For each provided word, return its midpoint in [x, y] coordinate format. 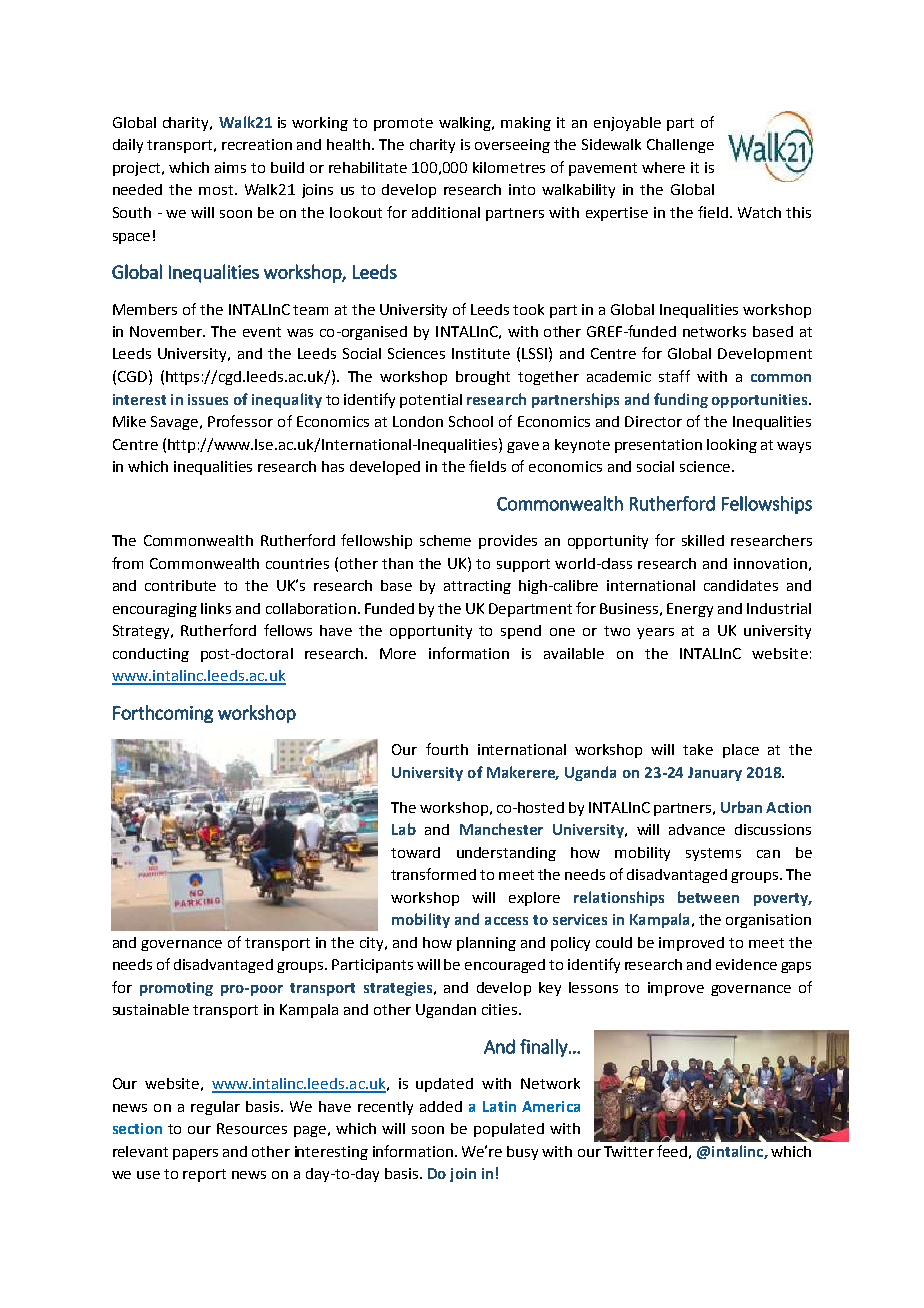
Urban [741, 807]
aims [230, 167]
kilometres [509, 167]
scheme [445, 540]
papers [195, 1154]
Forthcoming [163, 714]
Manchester [501, 829]
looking [732, 446]
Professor [240, 421]
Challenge [680, 146]
